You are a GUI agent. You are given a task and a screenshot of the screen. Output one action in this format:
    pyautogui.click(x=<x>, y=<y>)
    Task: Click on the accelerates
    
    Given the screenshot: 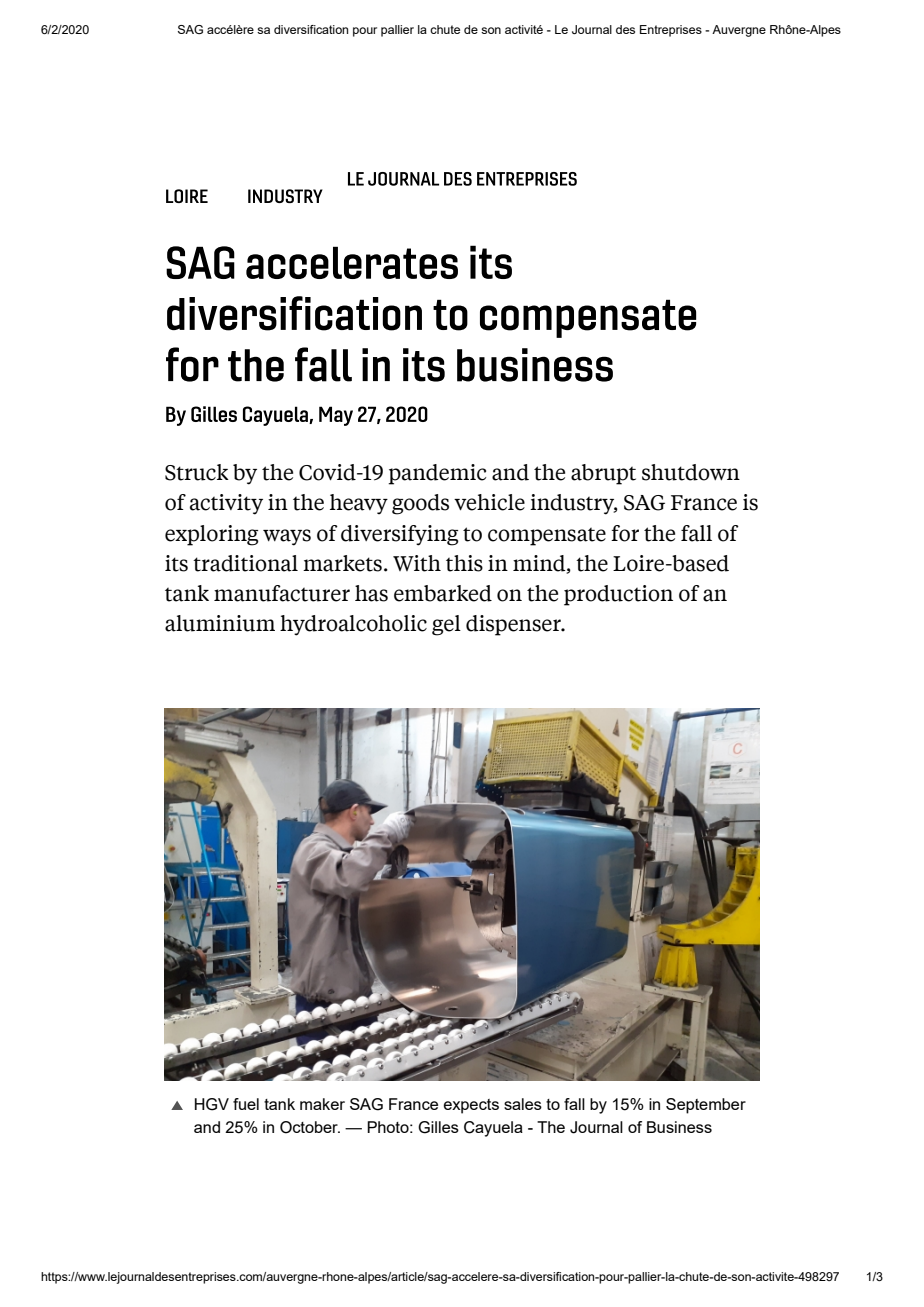 What is the action you would take?
    pyautogui.click(x=352, y=262)
